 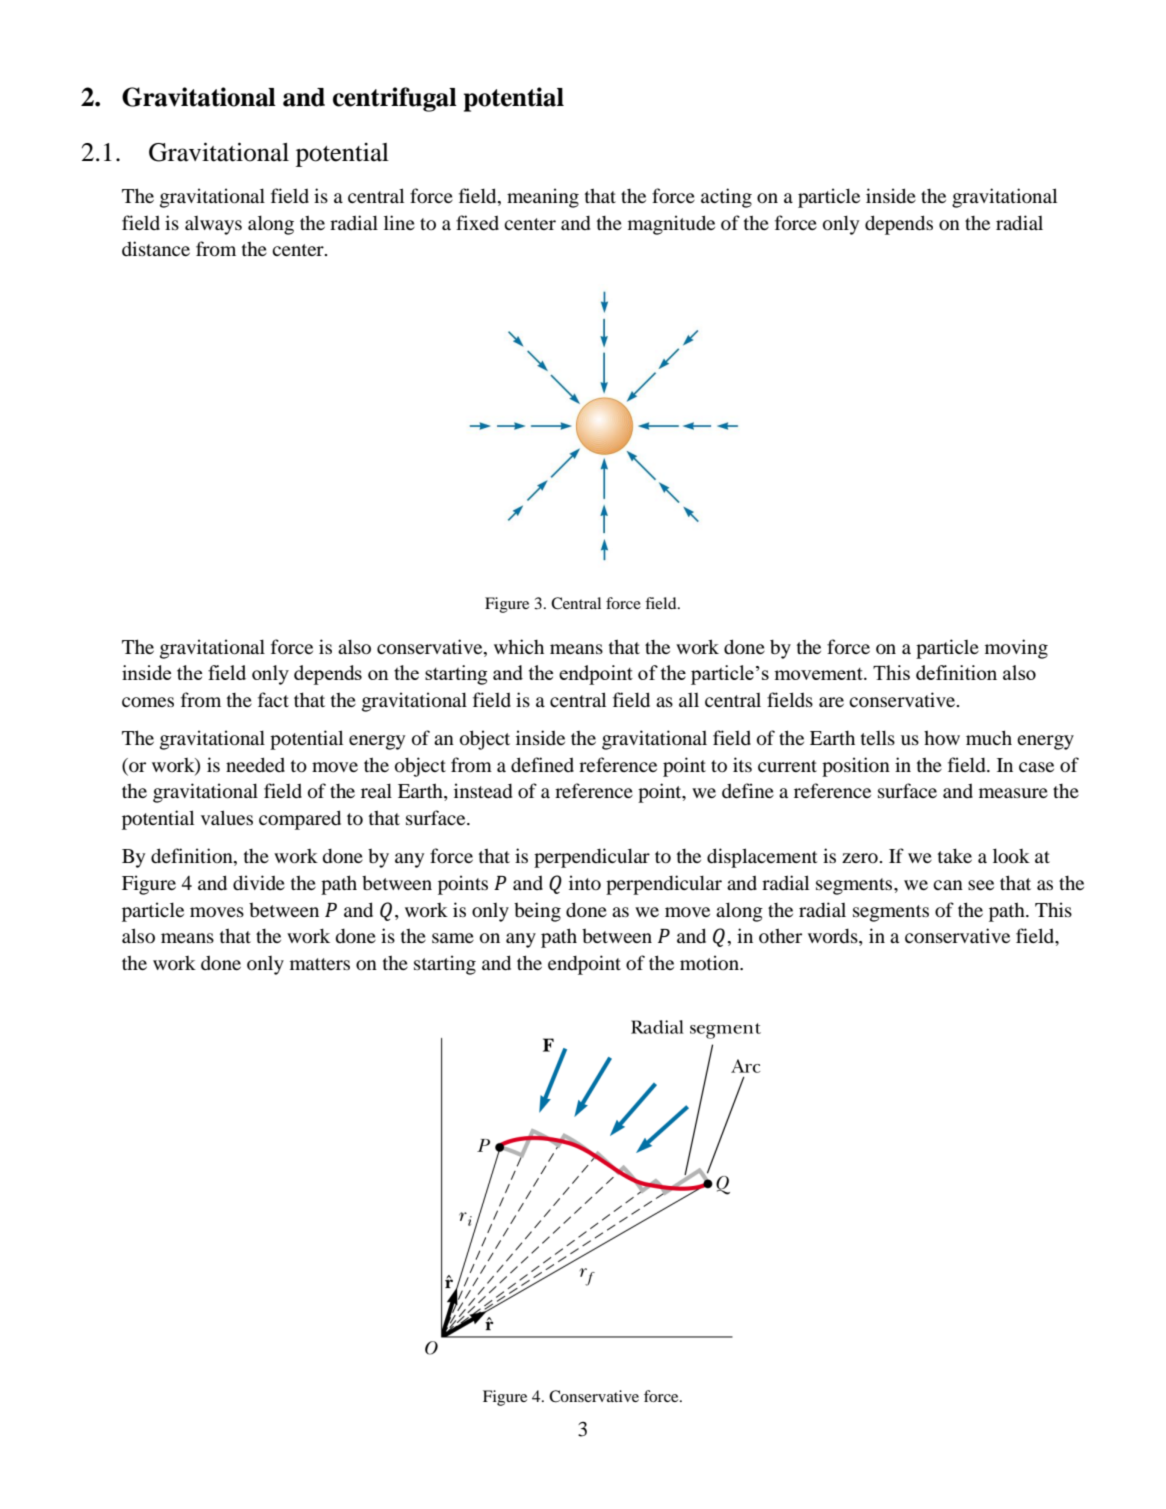 I want to click on matters, so click(x=320, y=964).
